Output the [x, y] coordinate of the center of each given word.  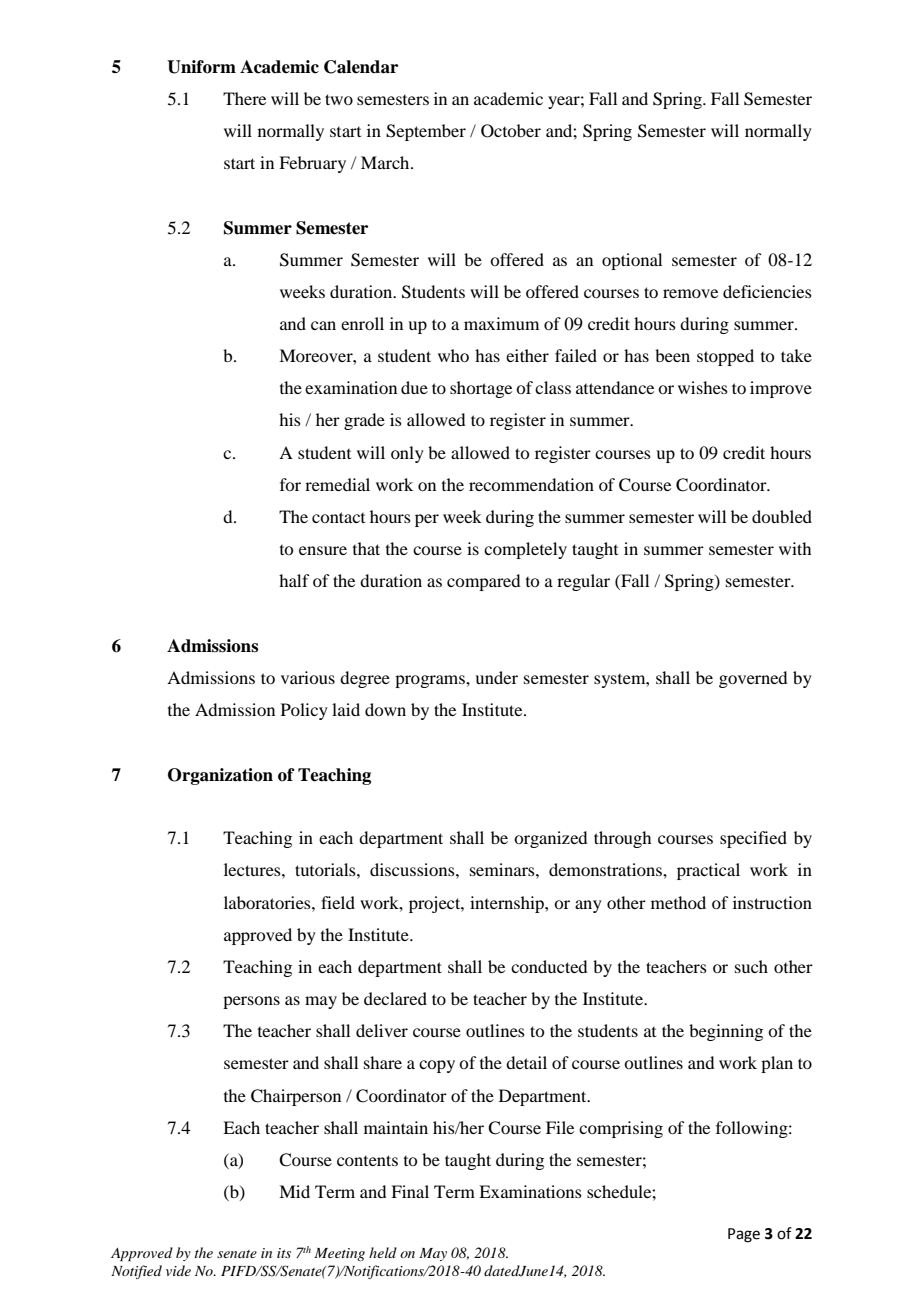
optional [632, 261]
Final [410, 1191]
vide [178, 1270]
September [426, 132]
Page [744, 1235]
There [244, 98]
